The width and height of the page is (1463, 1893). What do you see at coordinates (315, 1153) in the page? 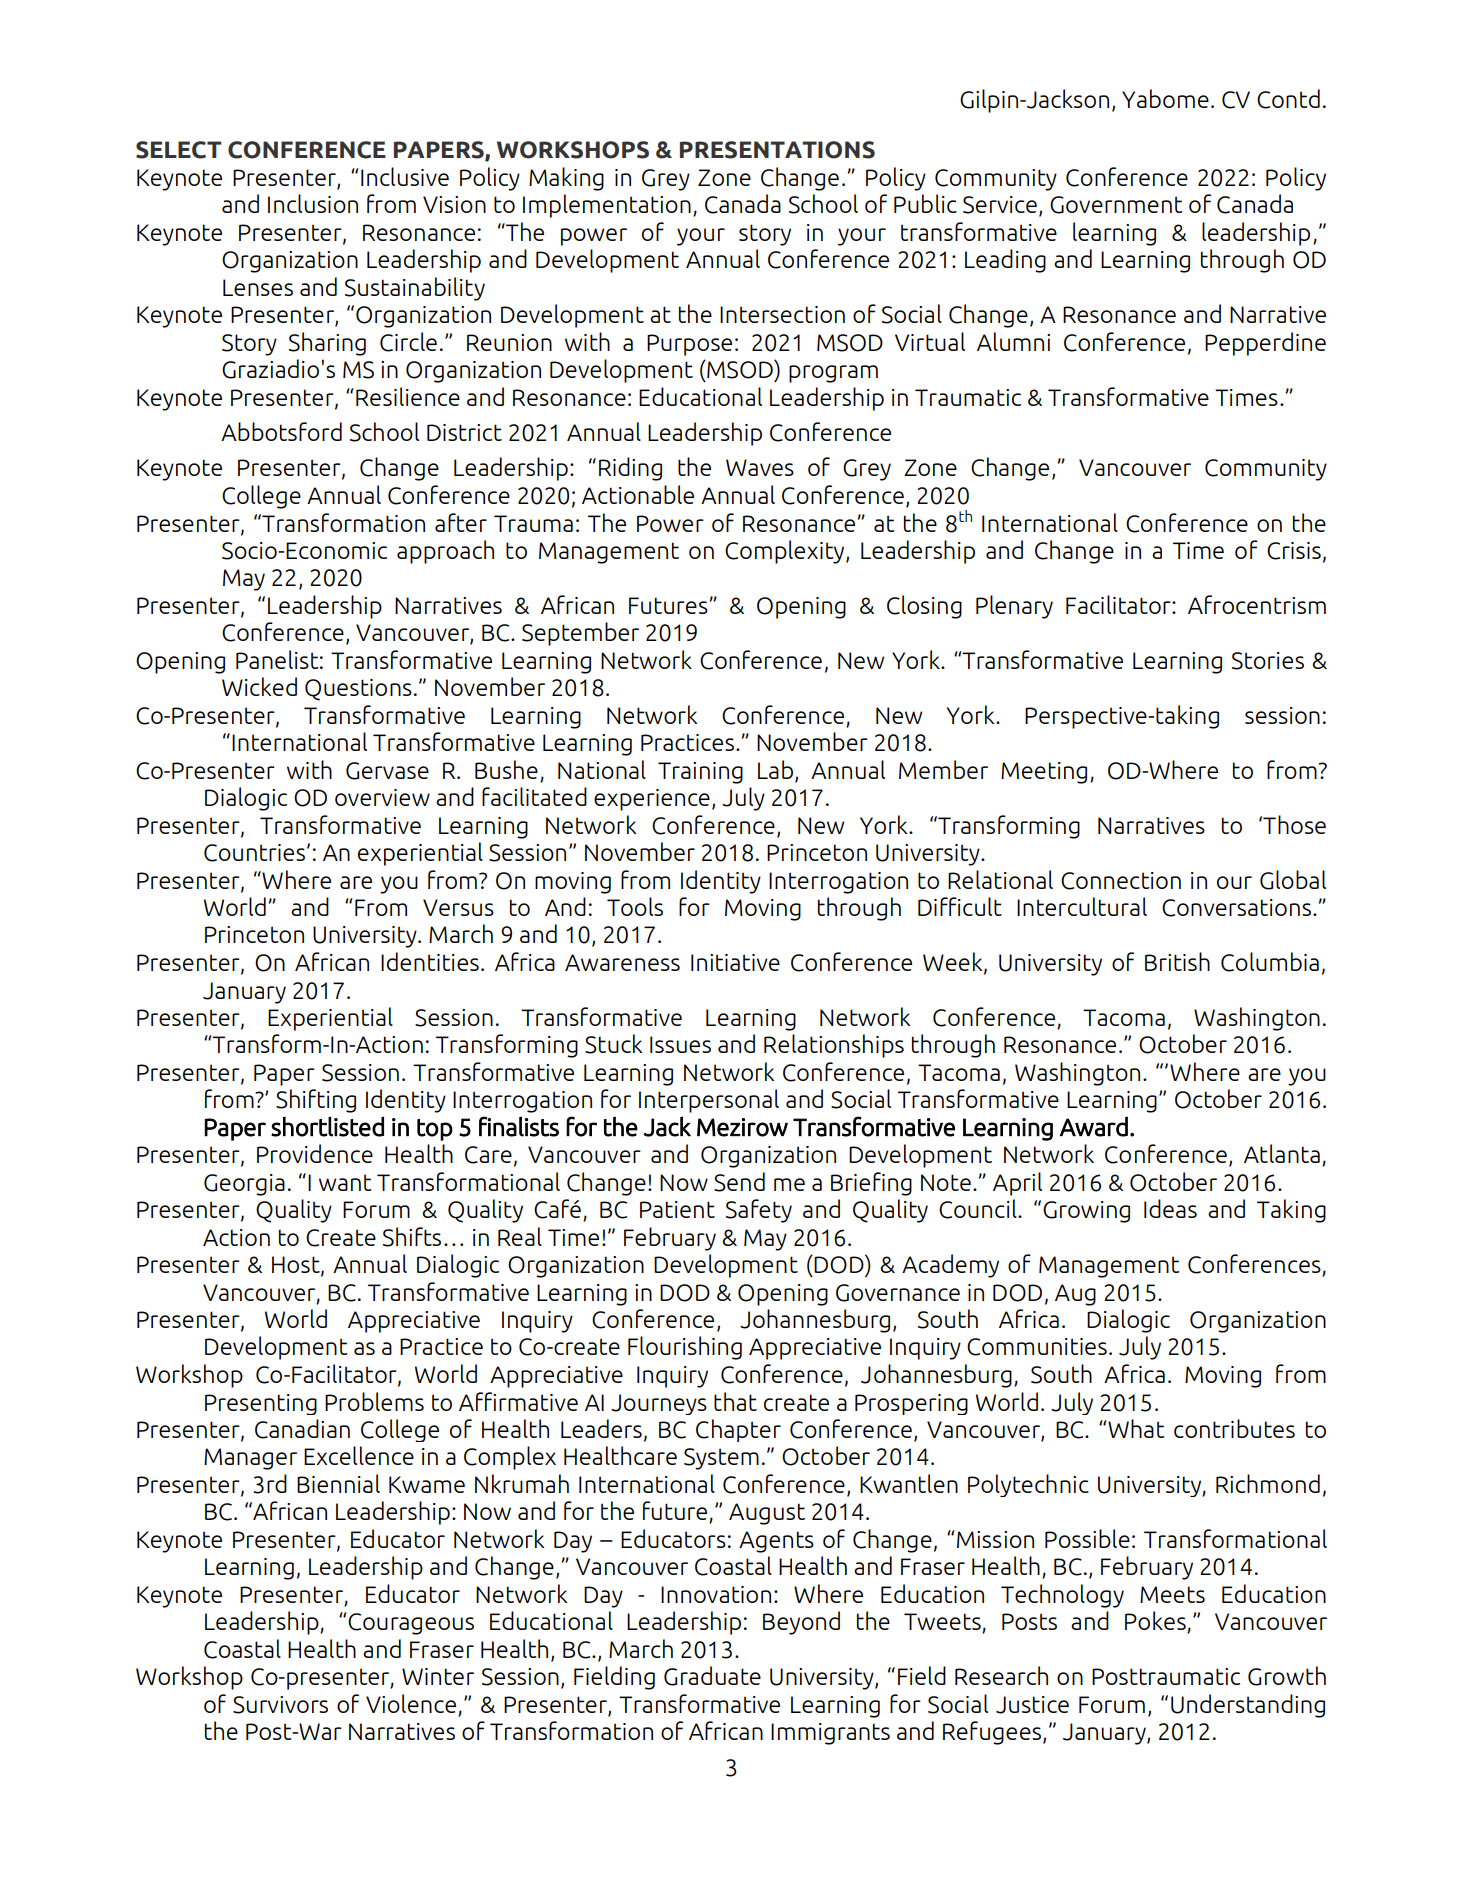
I see `Providence` at bounding box center [315, 1153].
